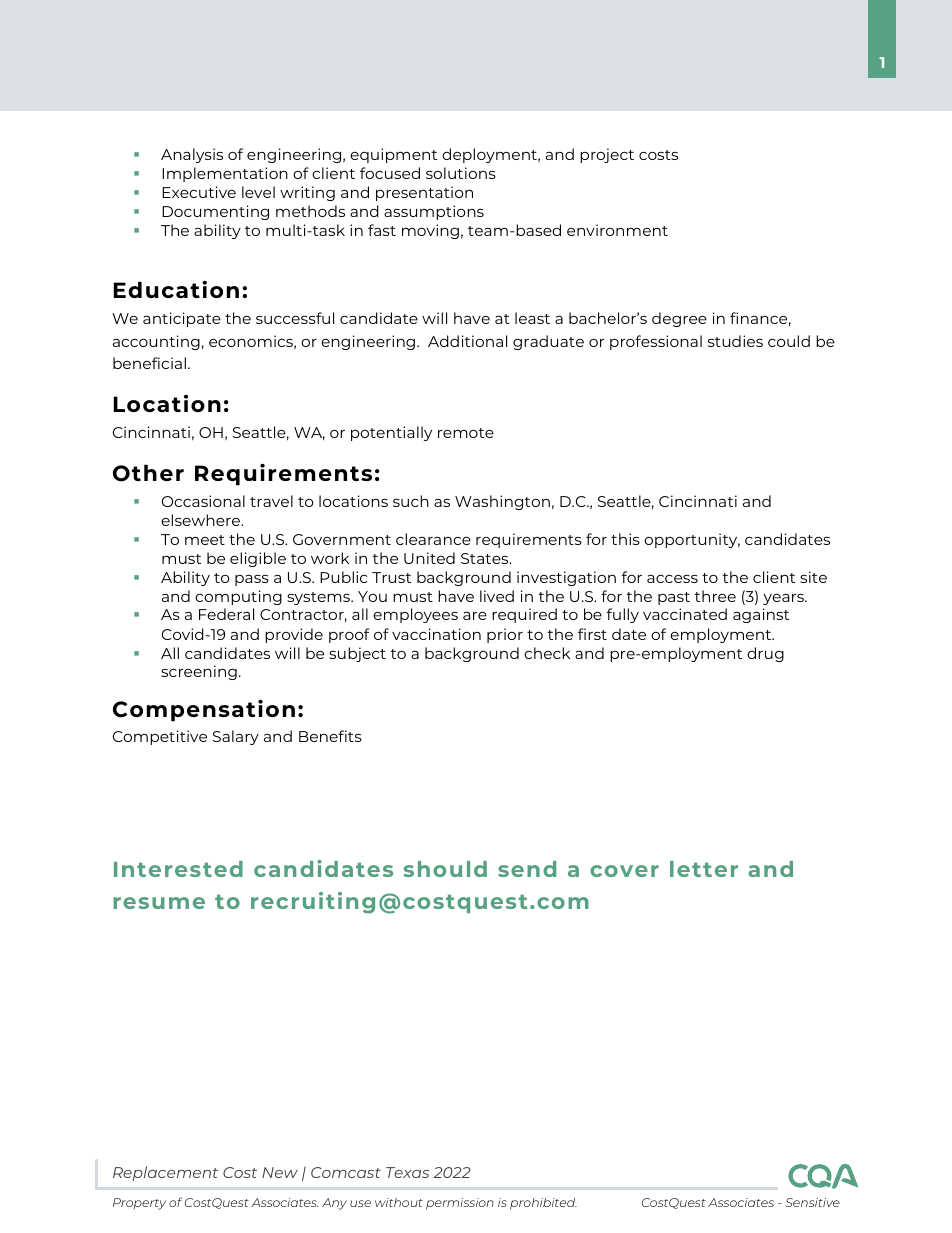  Describe the element at coordinates (735, 341) in the image. I see `studies` at that location.
